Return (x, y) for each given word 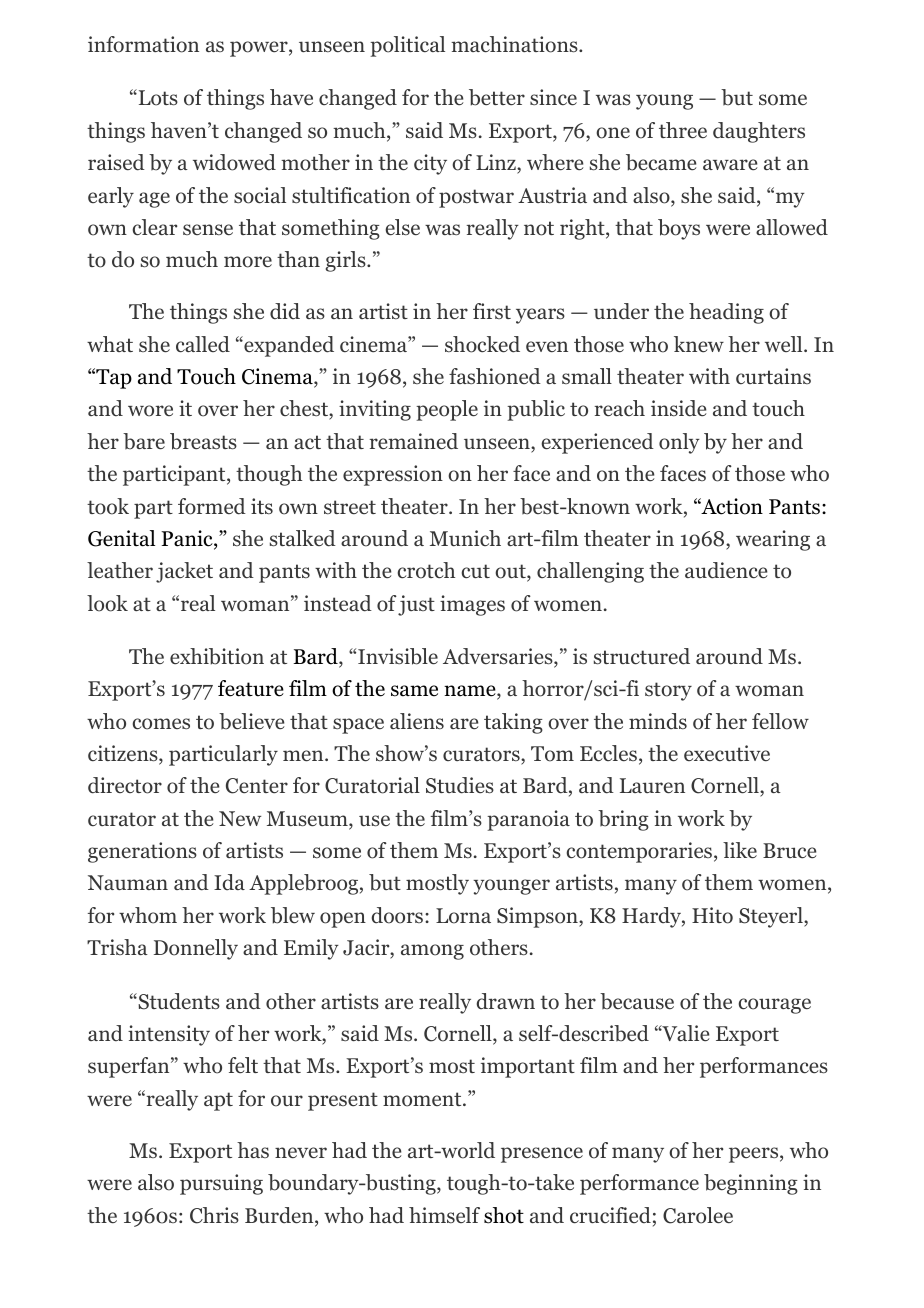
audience (726, 570)
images (472, 605)
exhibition (217, 656)
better (497, 97)
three (683, 130)
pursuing (221, 1184)
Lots (157, 97)
